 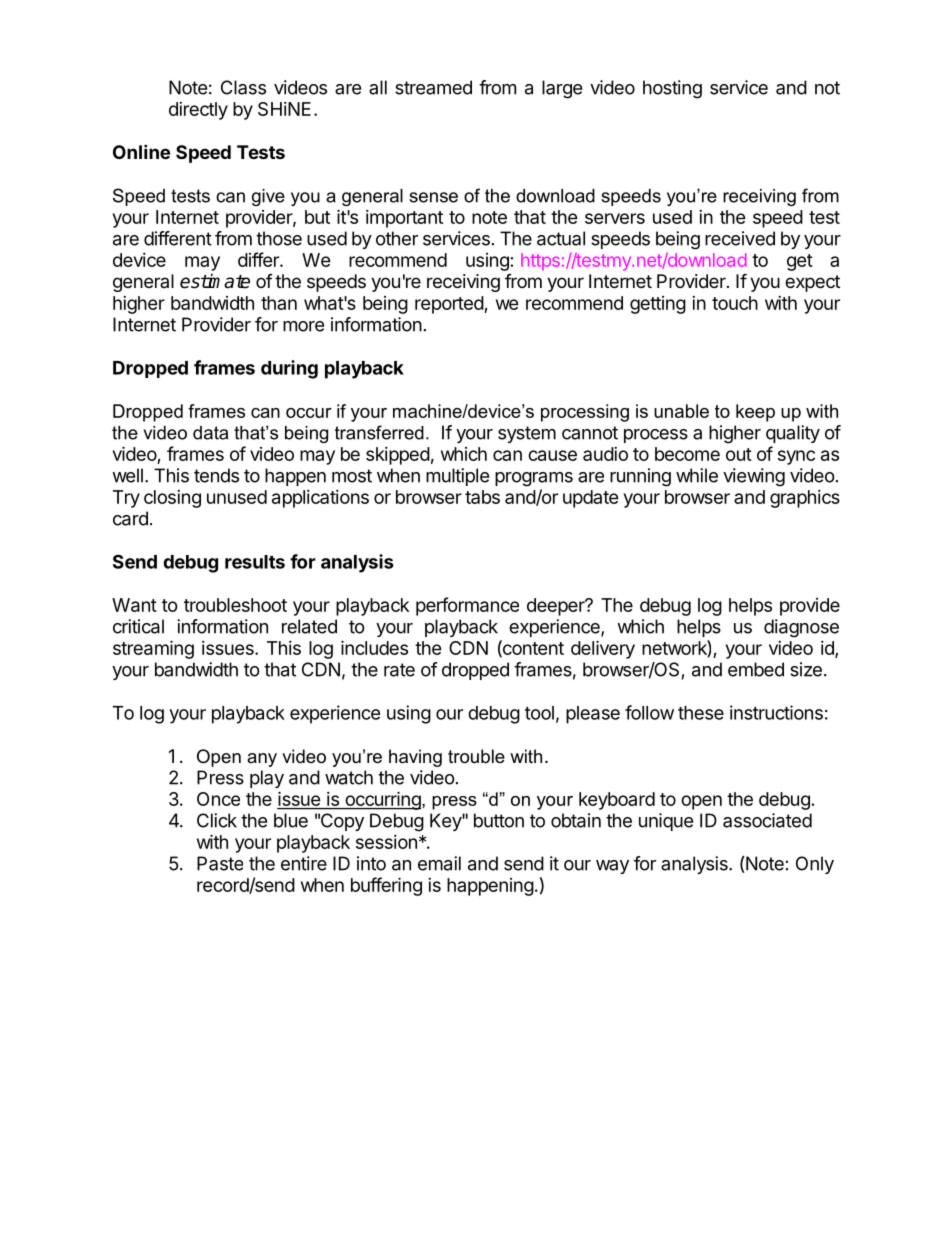 What do you see at coordinates (216, 475) in the page?
I see `tends` at bounding box center [216, 475].
